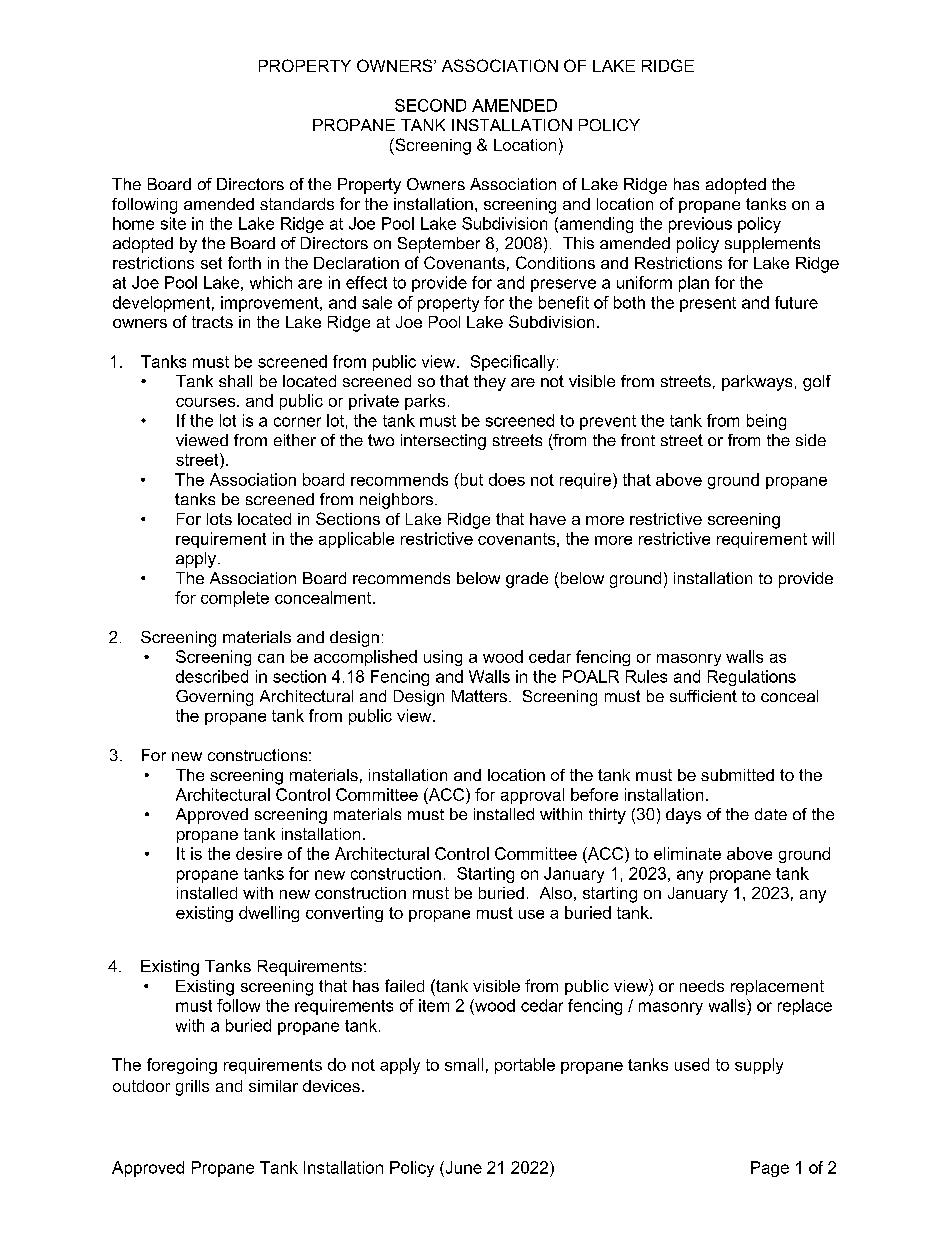 This screenshot has width=952, height=1233. What do you see at coordinates (192, 1088) in the screenshot?
I see `grills` at bounding box center [192, 1088].
